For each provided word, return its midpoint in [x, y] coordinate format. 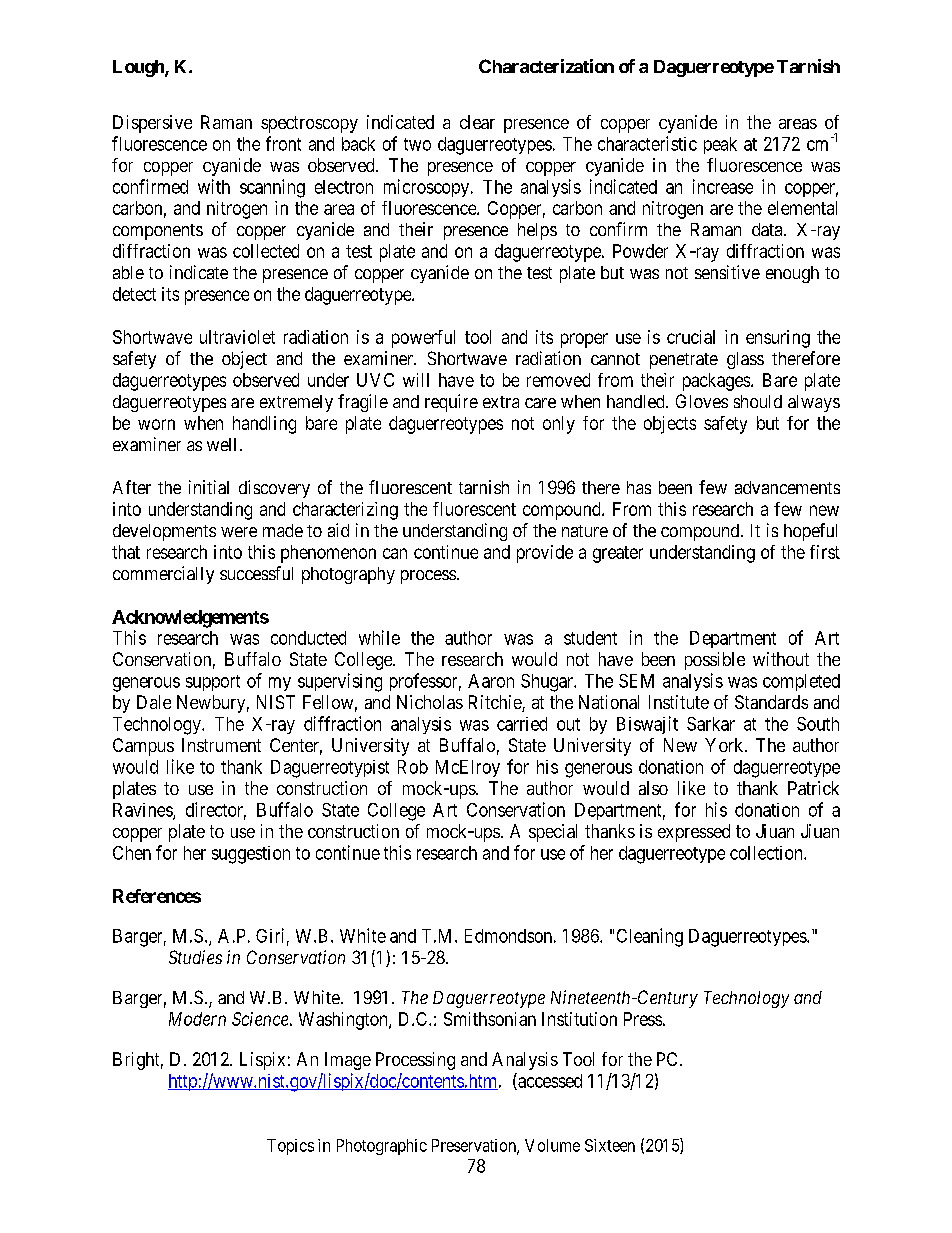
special [553, 833]
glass [745, 360]
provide [545, 554]
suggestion [251, 855]
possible [715, 661]
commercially [163, 575]
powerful [423, 339]
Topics [290, 1147]
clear [477, 122]
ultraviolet [237, 337]
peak [720, 145]
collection [767, 853]
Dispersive [152, 124]
